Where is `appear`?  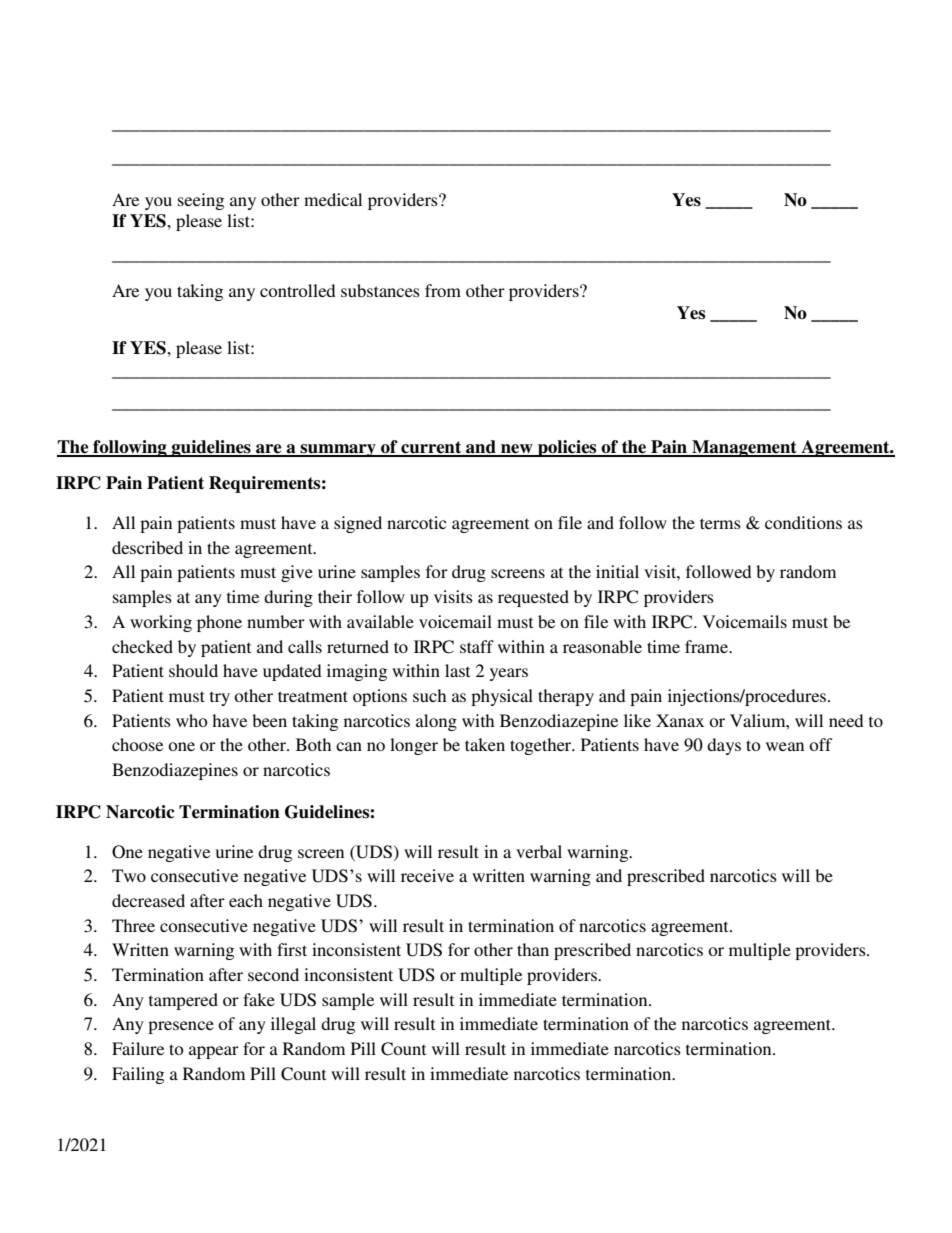
appear is located at coordinates (214, 1052).
